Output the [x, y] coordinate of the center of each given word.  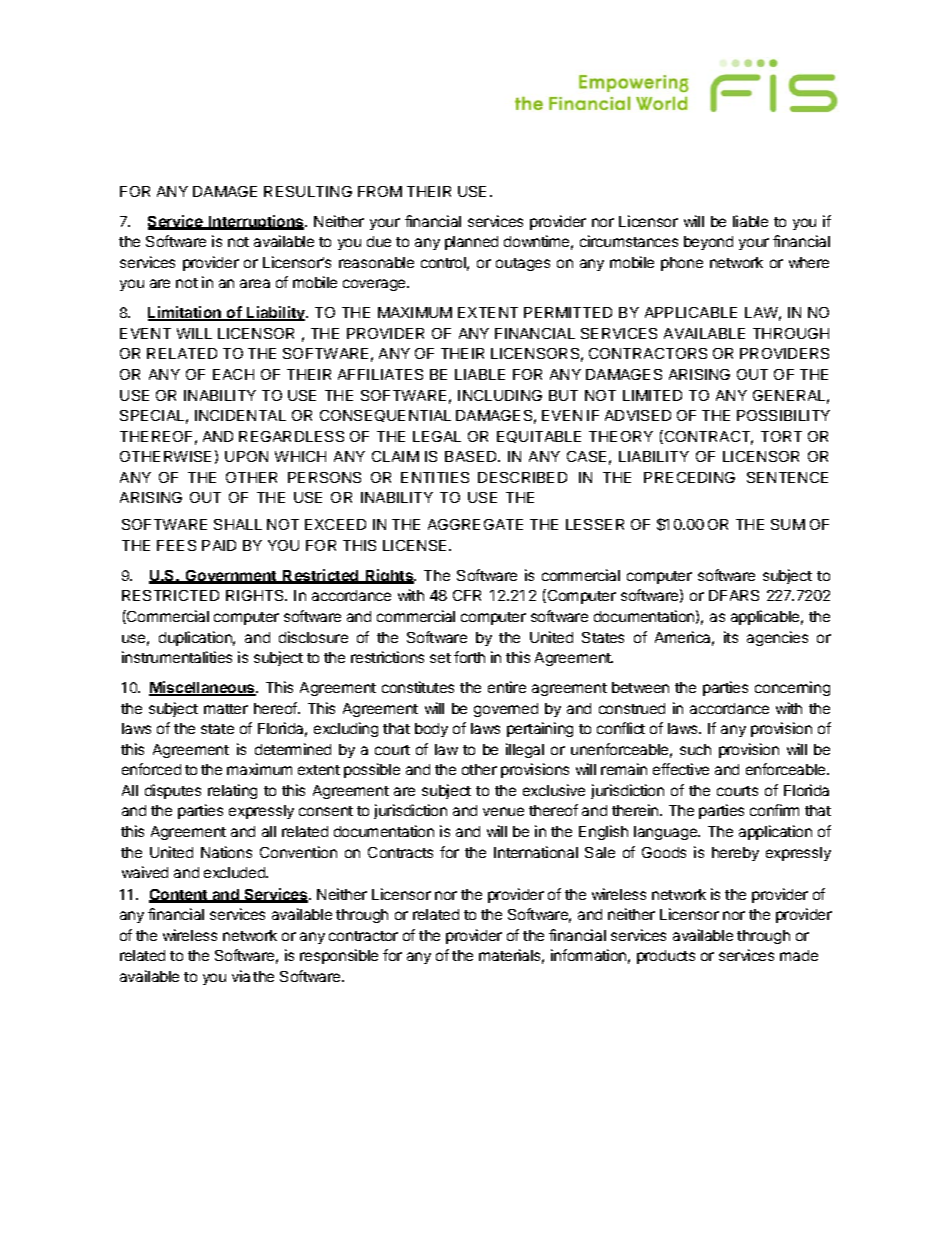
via [241, 976]
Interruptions [256, 222]
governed [506, 710]
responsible [339, 956]
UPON [246, 456]
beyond [708, 243]
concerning [792, 688]
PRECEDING [689, 477]
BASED [472, 456]
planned [471, 243]
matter [226, 709]
